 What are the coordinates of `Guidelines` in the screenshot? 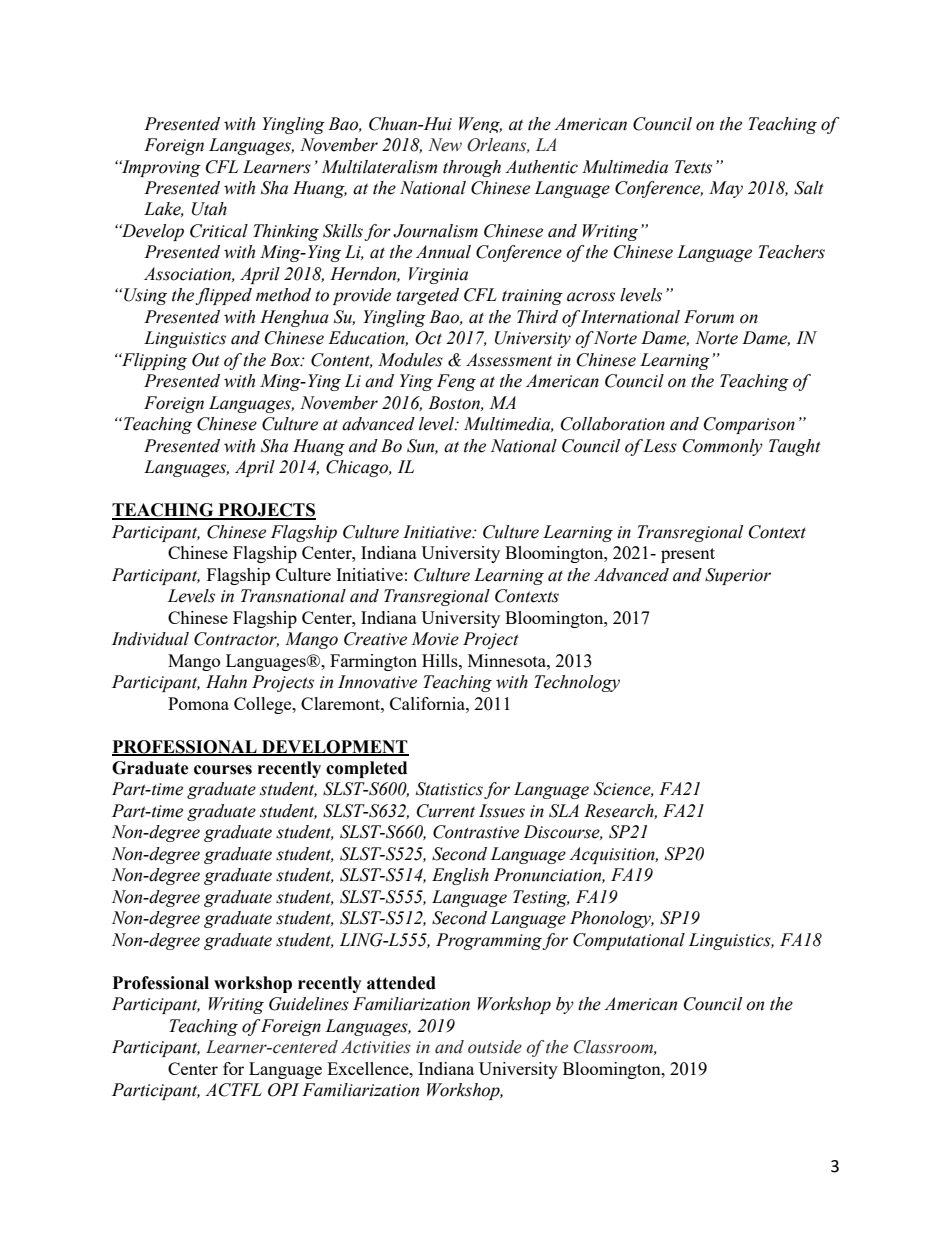 It's located at (309, 1004).
